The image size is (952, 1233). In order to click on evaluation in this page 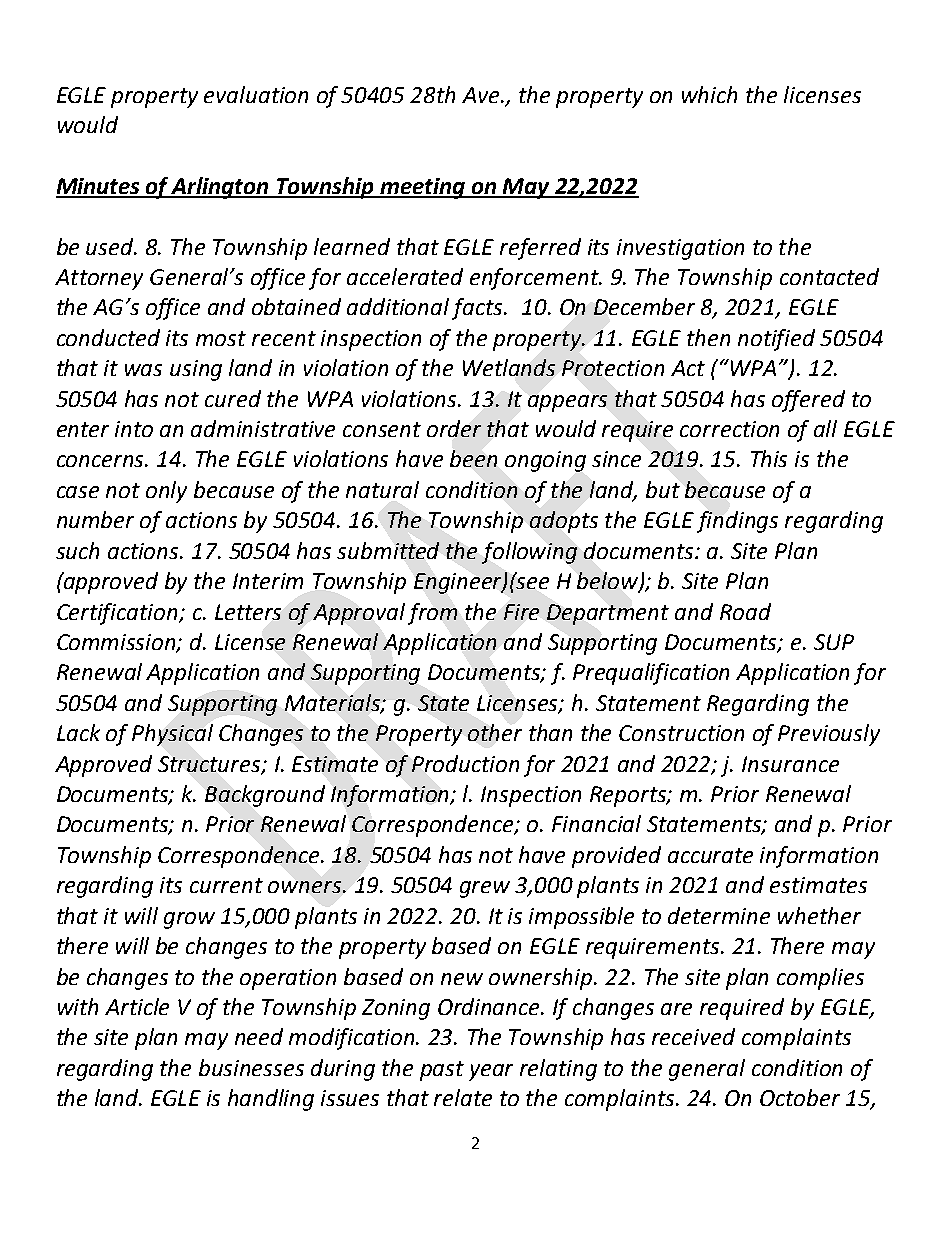, I will do `click(256, 94)`.
